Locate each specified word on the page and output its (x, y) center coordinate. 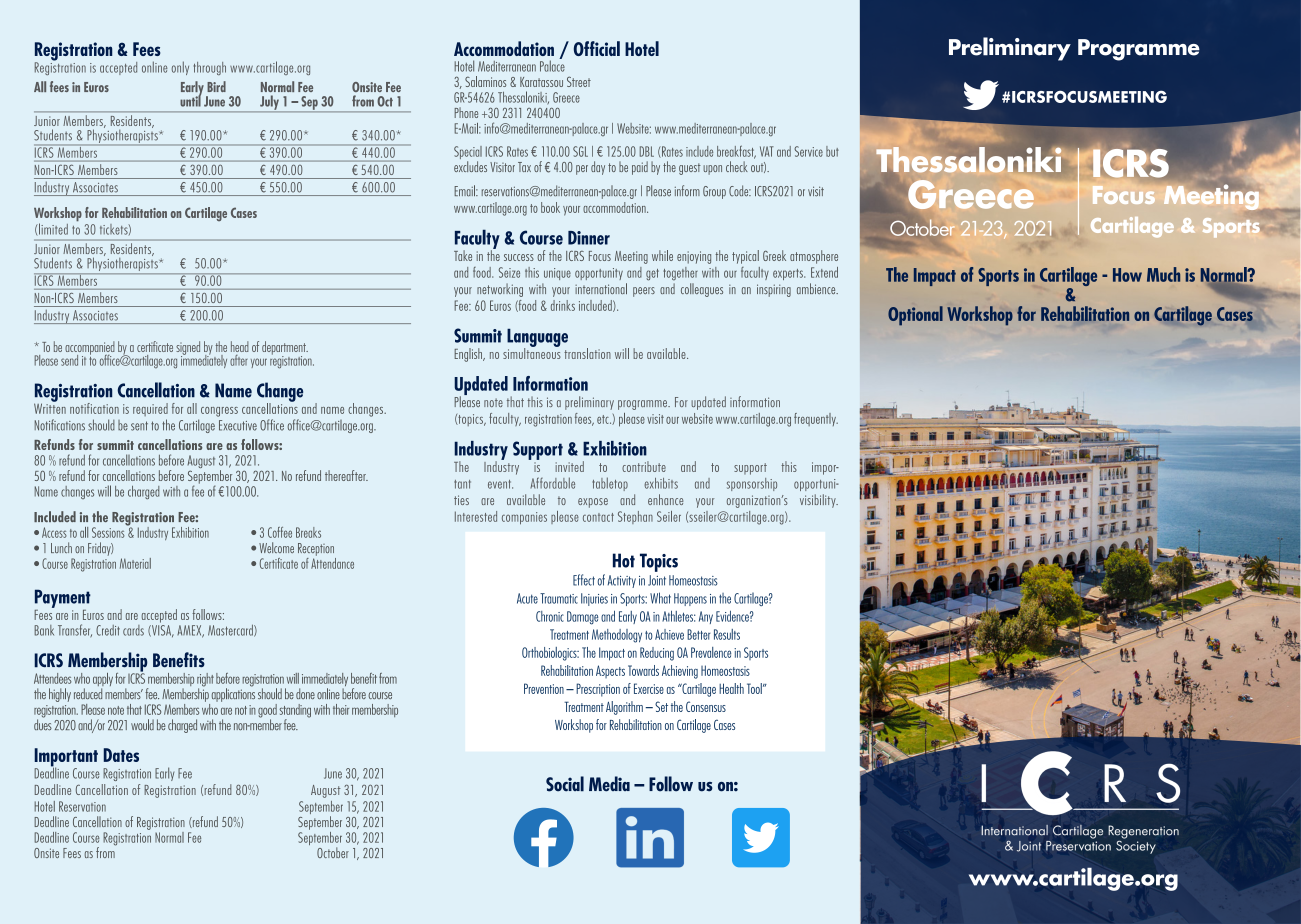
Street (579, 81)
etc (604, 419)
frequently (816, 419)
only (180, 68)
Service (808, 151)
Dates (121, 755)
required (150, 409)
